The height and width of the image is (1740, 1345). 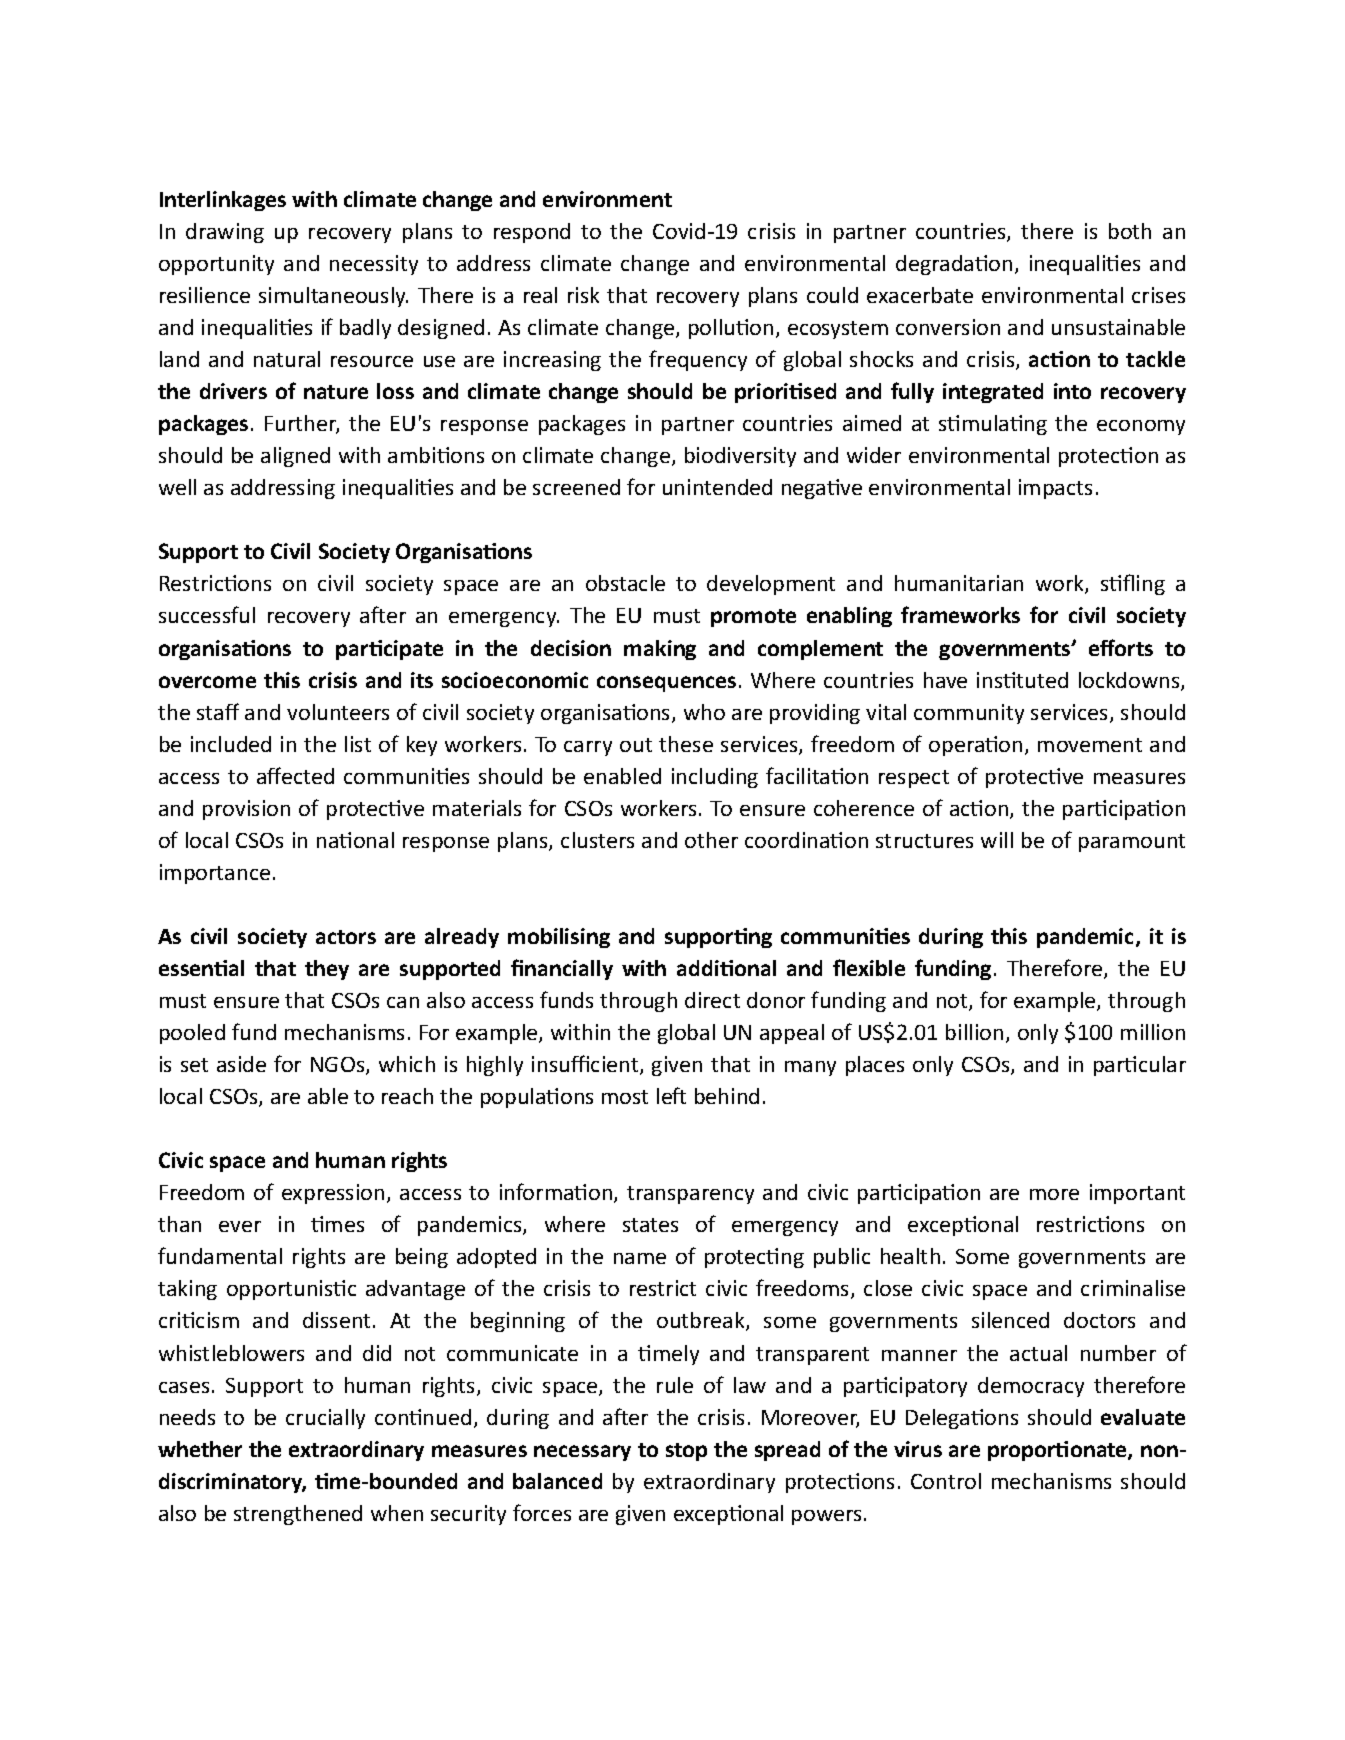 I want to click on other, so click(x=711, y=840).
